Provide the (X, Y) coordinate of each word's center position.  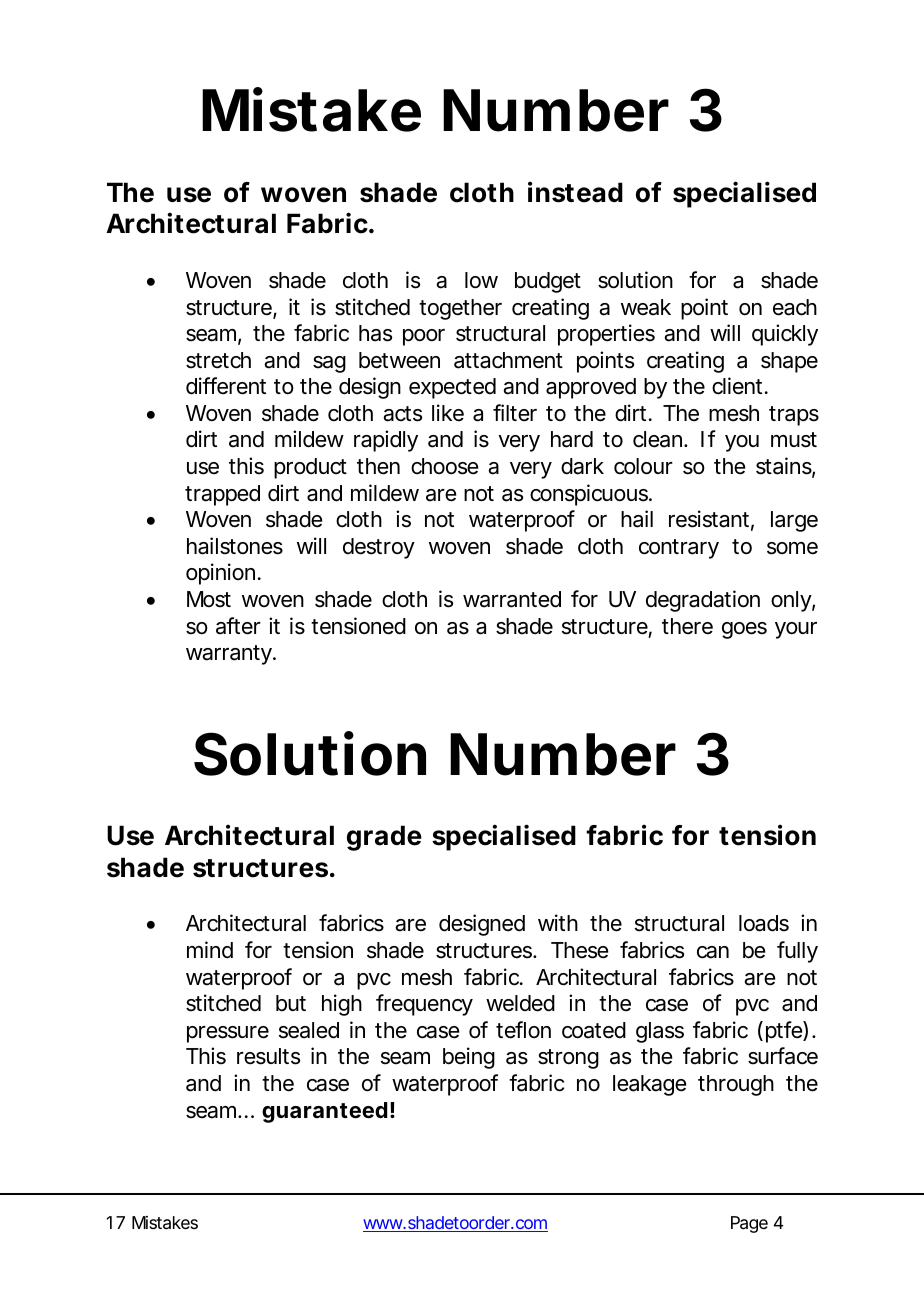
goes (744, 630)
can (713, 952)
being (469, 1058)
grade (384, 838)
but (291, 1003)
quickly (785, 335)
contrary (679, 549)
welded (520, 1003)
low (481, 280)
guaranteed (325, 1112)
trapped (222, 495)
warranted (512, 599)
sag (329, 364)
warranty (230, 655)
